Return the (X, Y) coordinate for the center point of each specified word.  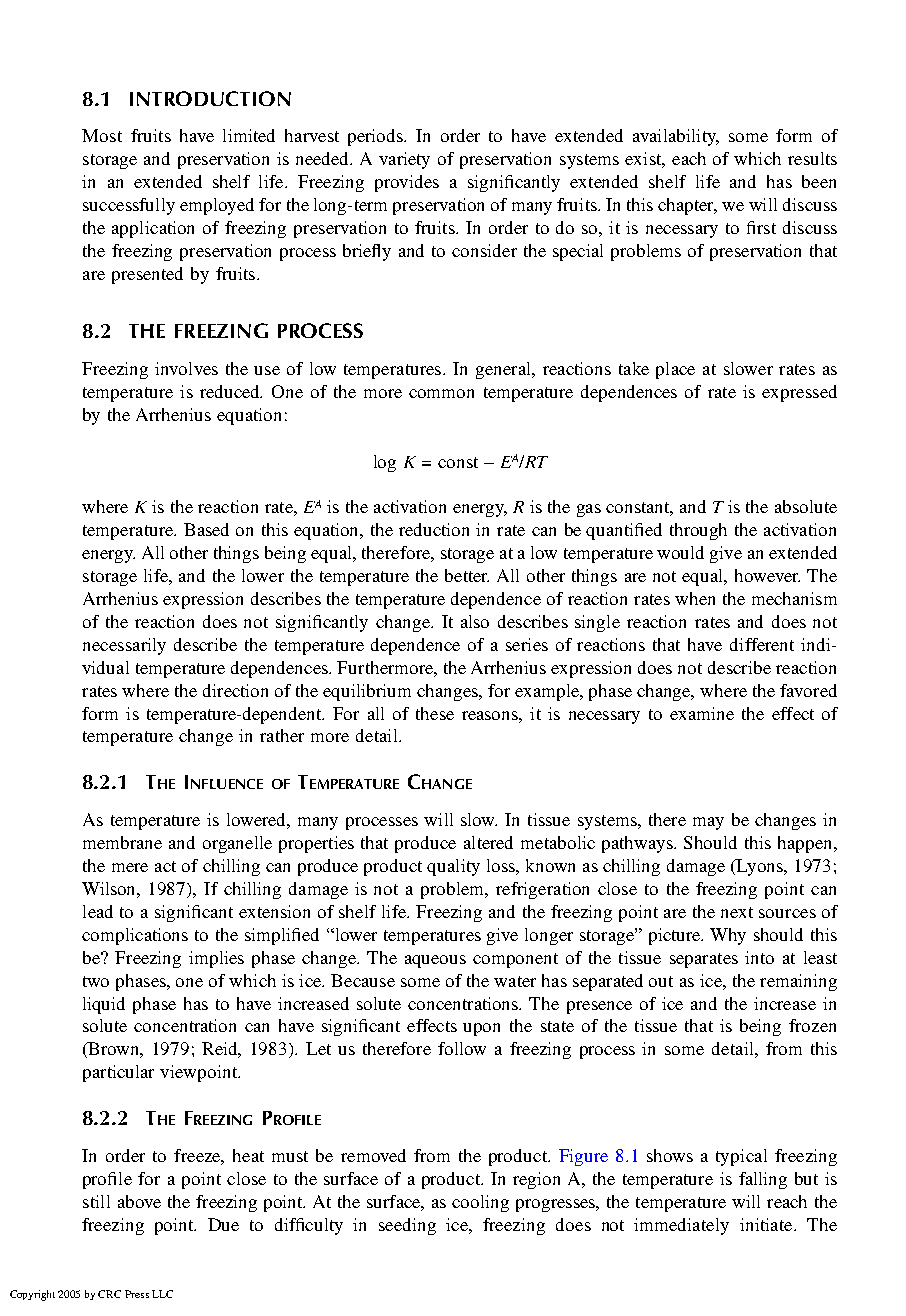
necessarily (124, 646)
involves (186, 368)
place (675, 370)
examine (702, 713)
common (441, 393)
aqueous (435, 961)
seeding (407, 1226)
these (435, 713)
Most (102, 135)
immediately (681, 1226)
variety (404, 160)
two (96, 981)
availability (676, 137)
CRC (109, 1294)
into (759, 957)
